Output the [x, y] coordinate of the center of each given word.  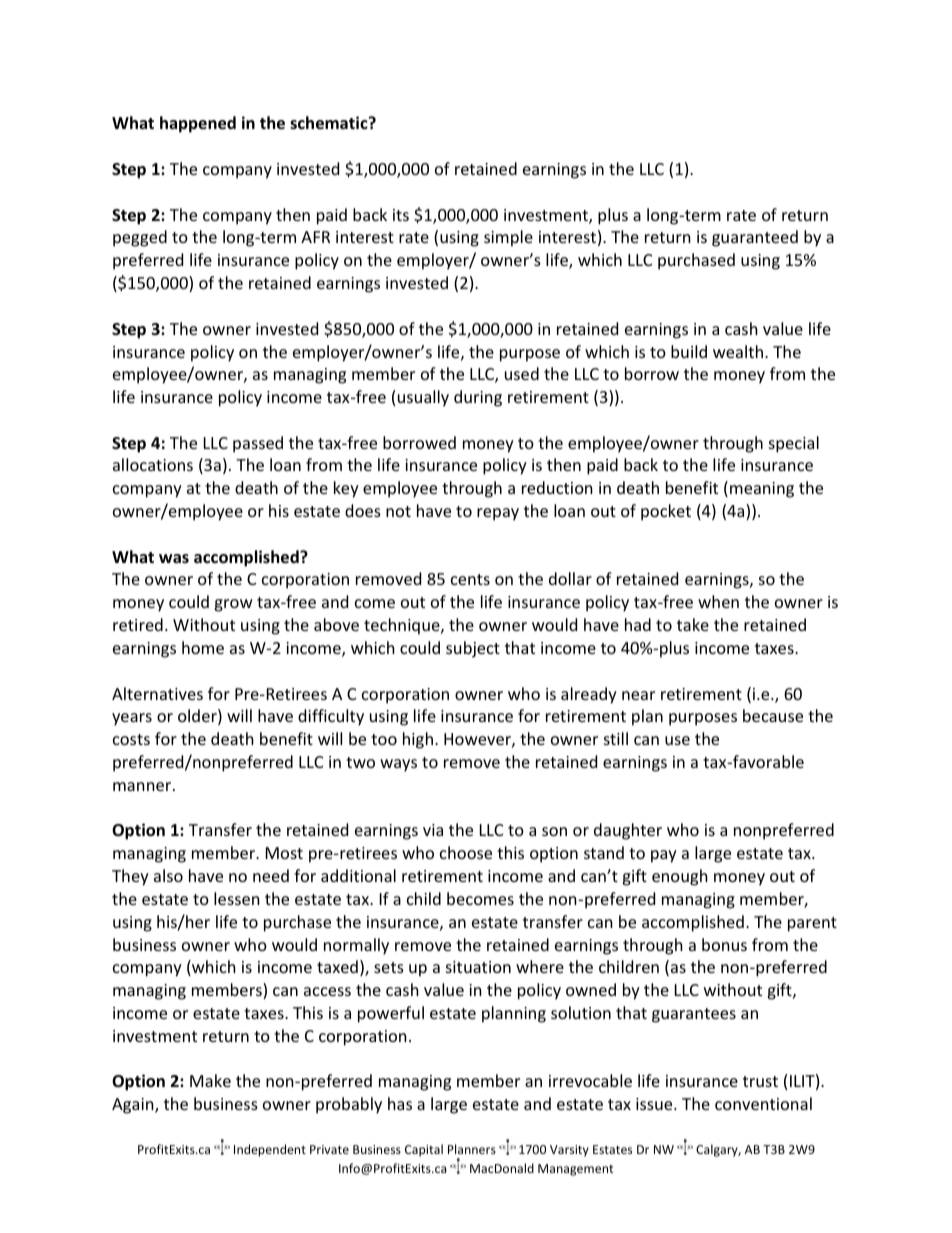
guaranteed [755, 238]
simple [508, 238]
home [203, 647]
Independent [270, 1150]
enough [680, 877]
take [693, 624]
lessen [237, 898]
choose [466, 852]
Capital [424, 1150]
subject [473, 649]
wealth [739, 351]
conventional [763, 1103]
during [478, 398]
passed [258, 444]
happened [198, 124]
